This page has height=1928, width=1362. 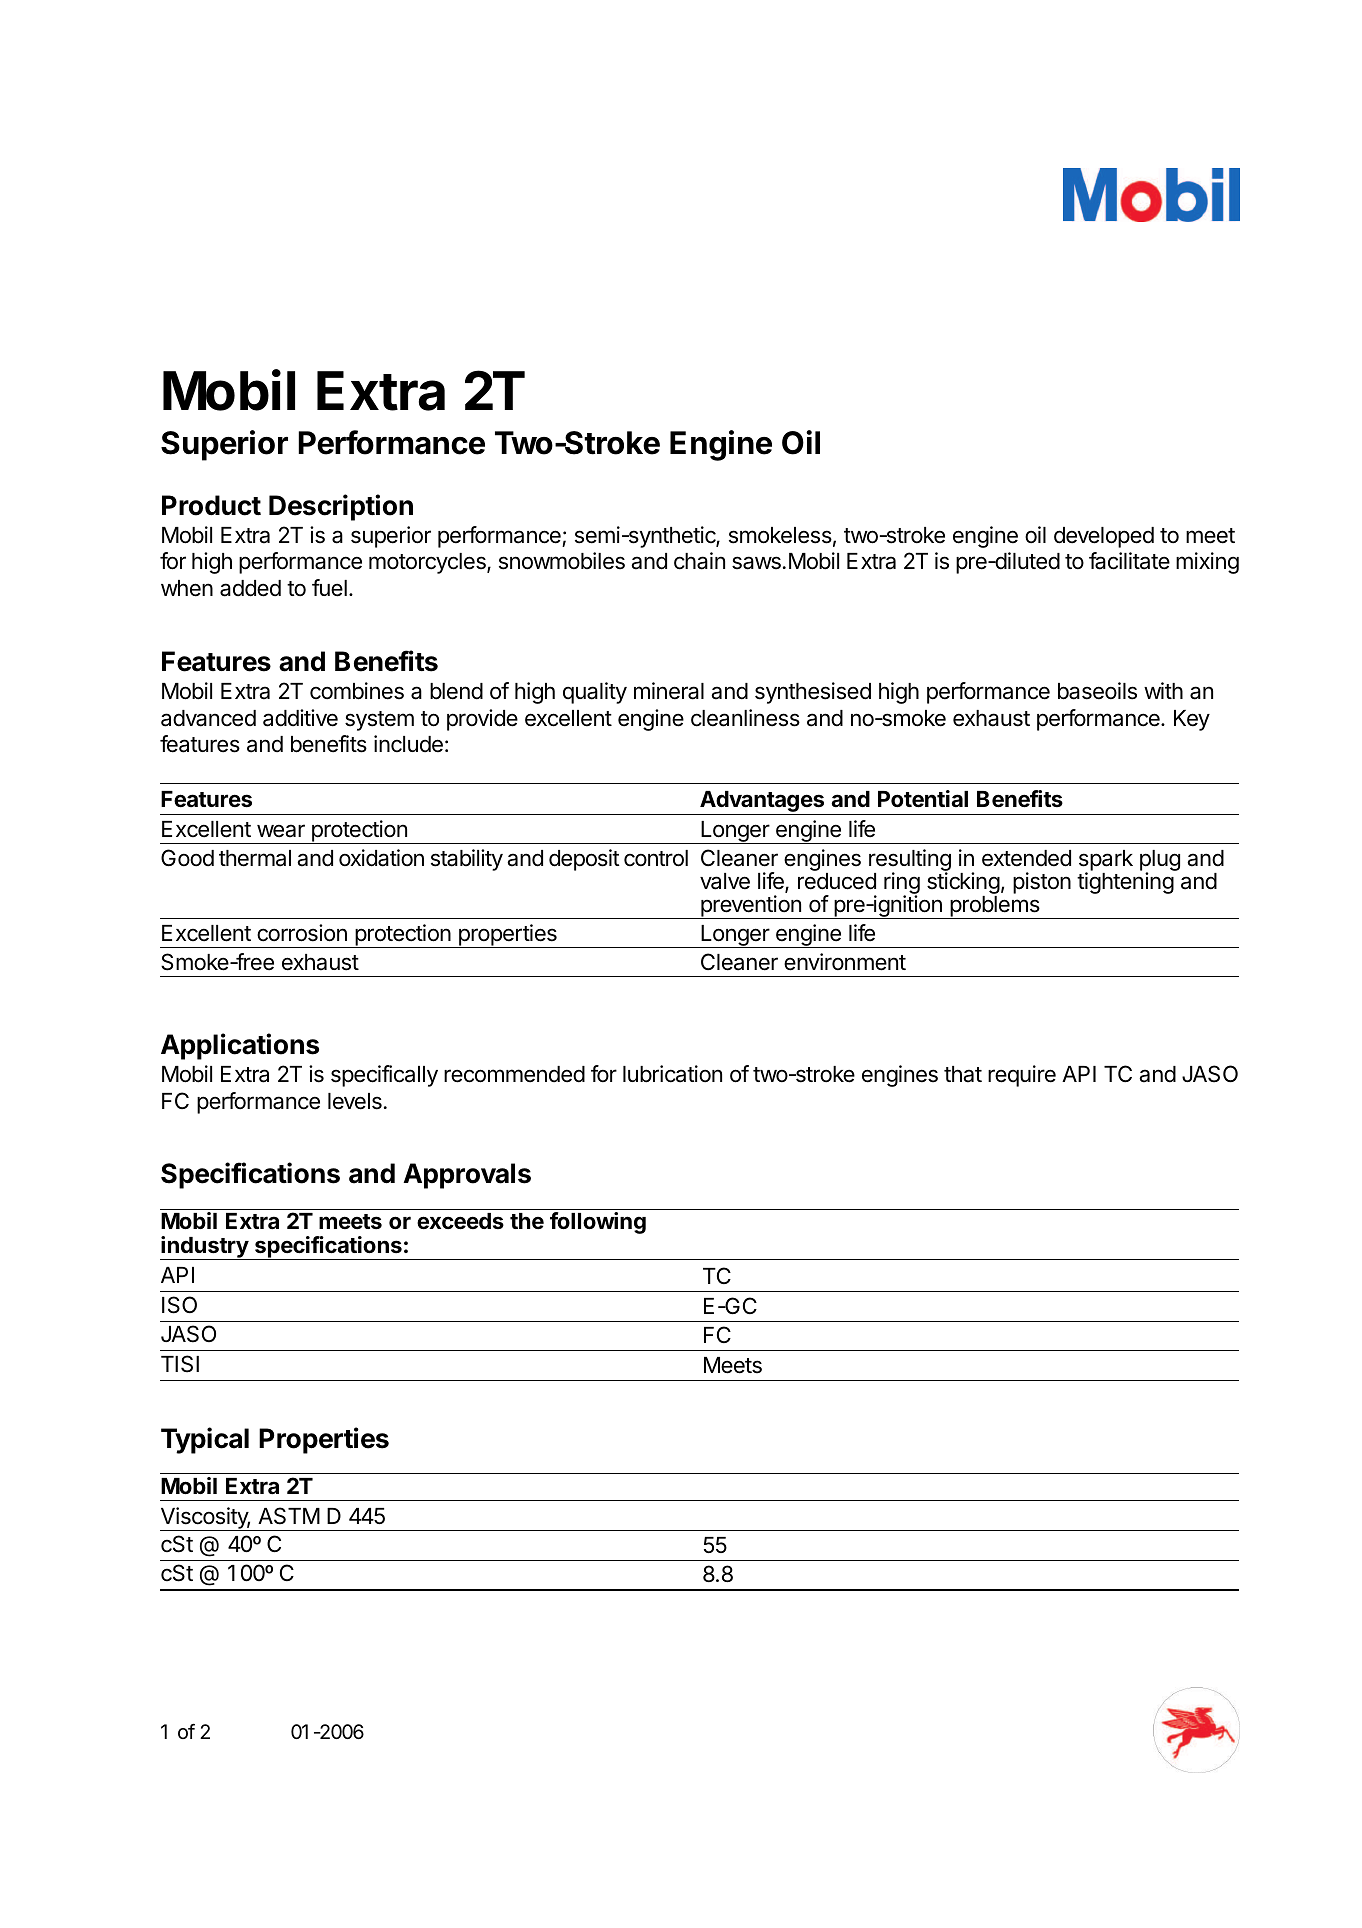 I want to click on additive, so click(x=300, y=718).
